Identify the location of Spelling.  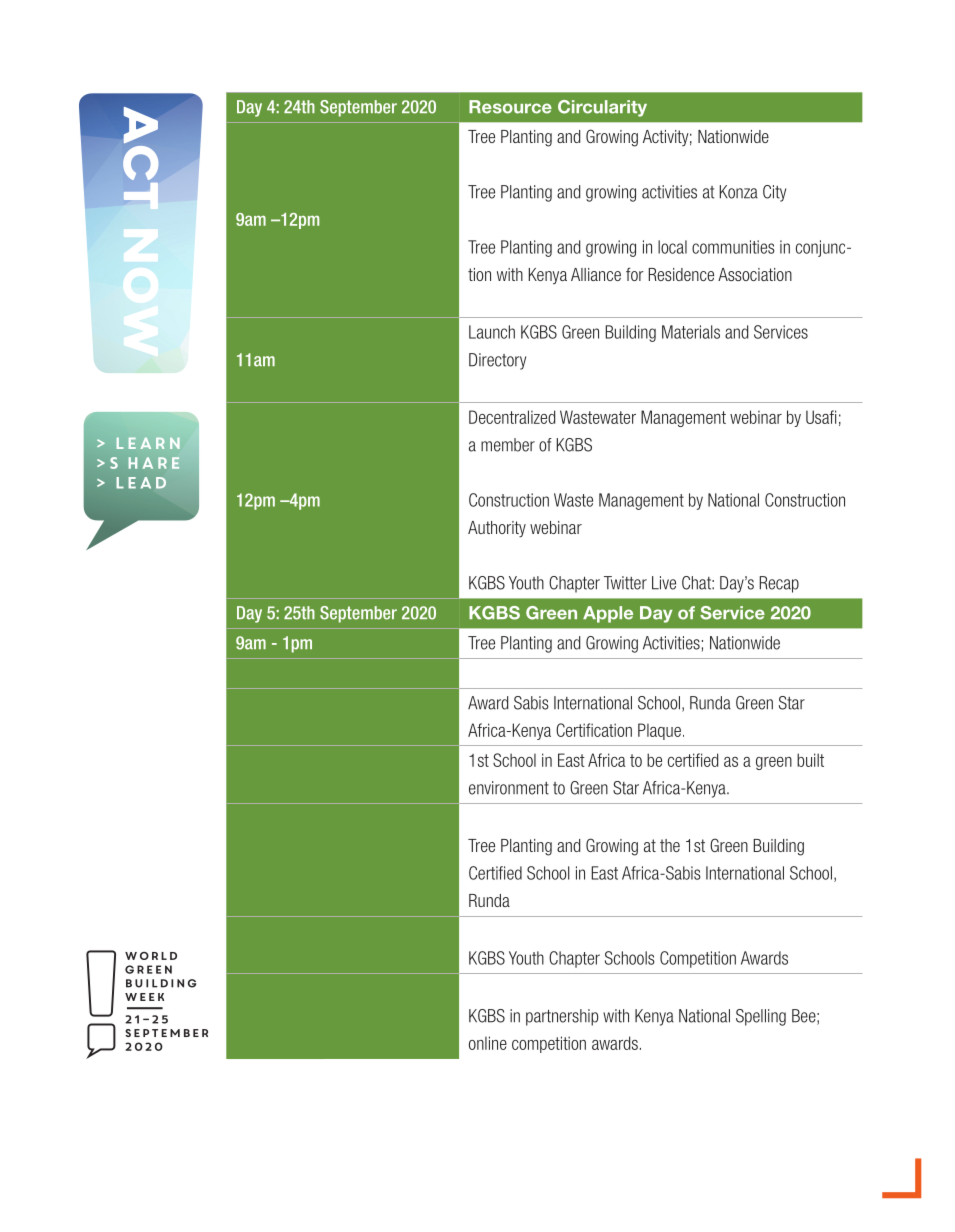
(761, 1017).
